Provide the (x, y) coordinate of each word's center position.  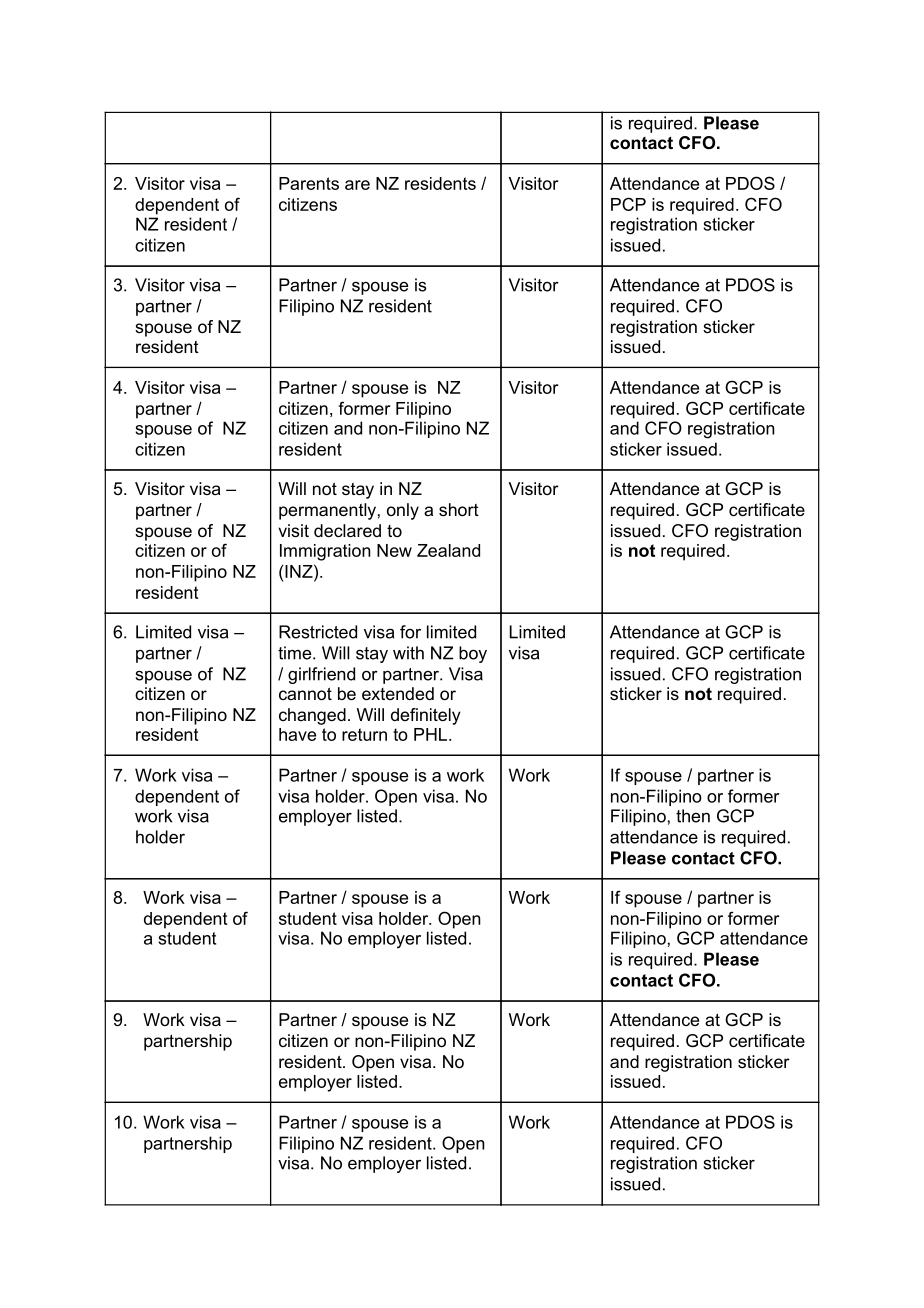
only (403, 511)
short (459, 509)
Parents (309, 183)
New (394, 550)
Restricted (318, 632)
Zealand (448, 550)
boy (473, 654)
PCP (628, 204)
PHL (432, 734)
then (693, 816)
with (408, 653)
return (364, 734)
